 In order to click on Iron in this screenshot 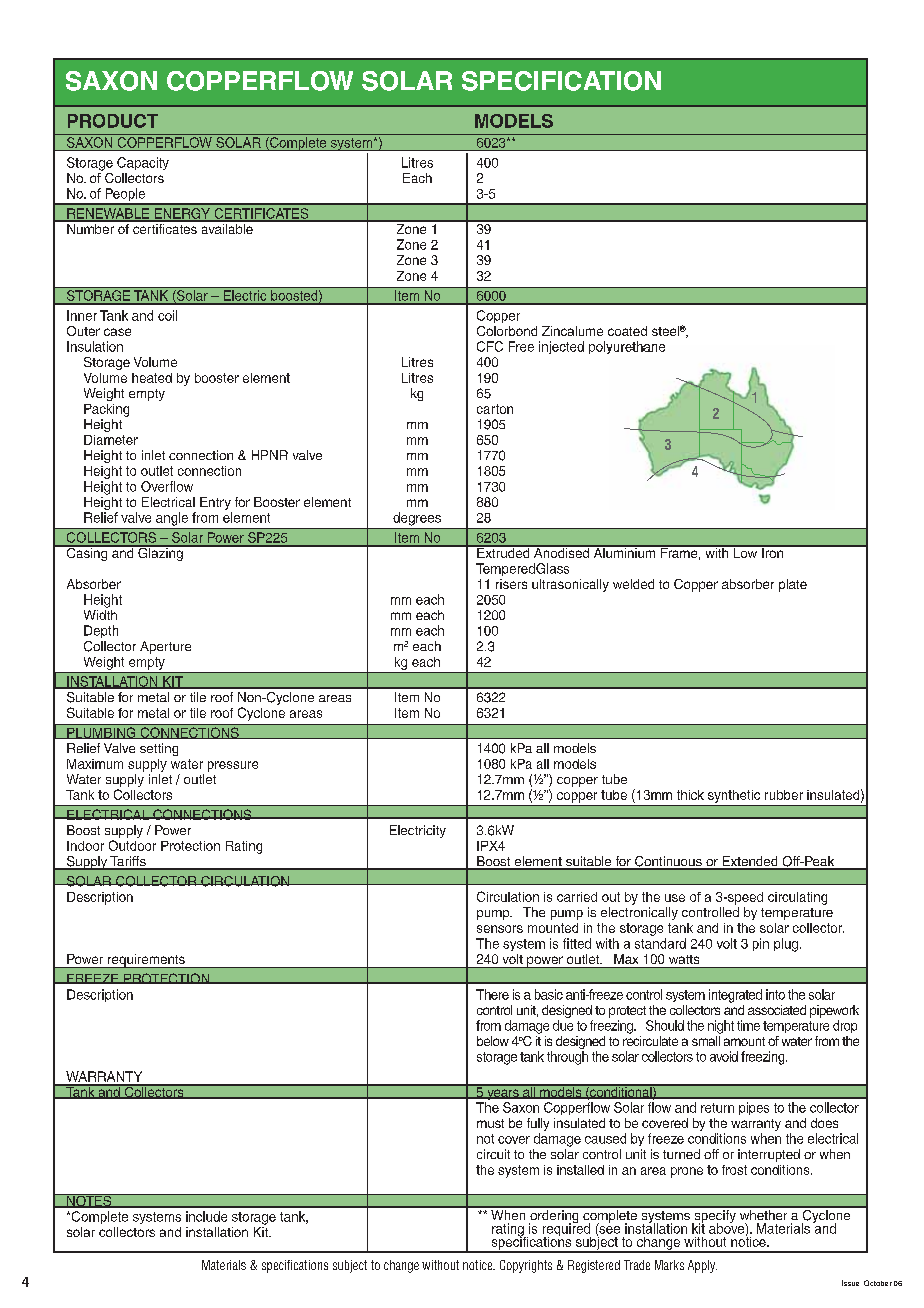, I will do `click(773, 551)`.
